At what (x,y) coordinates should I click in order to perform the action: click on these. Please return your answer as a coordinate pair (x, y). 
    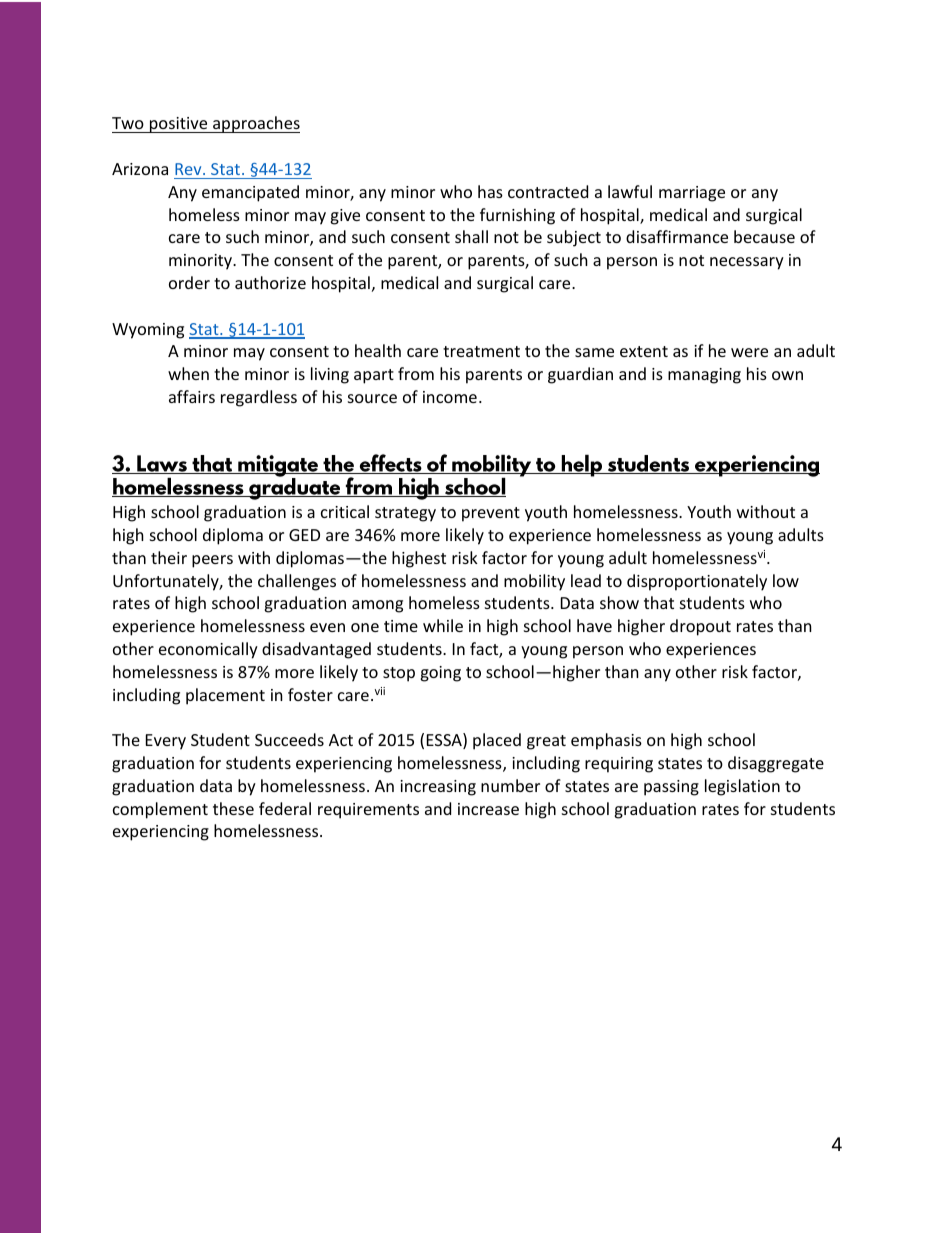
    Looking at the image, I should click on (233, 808).
